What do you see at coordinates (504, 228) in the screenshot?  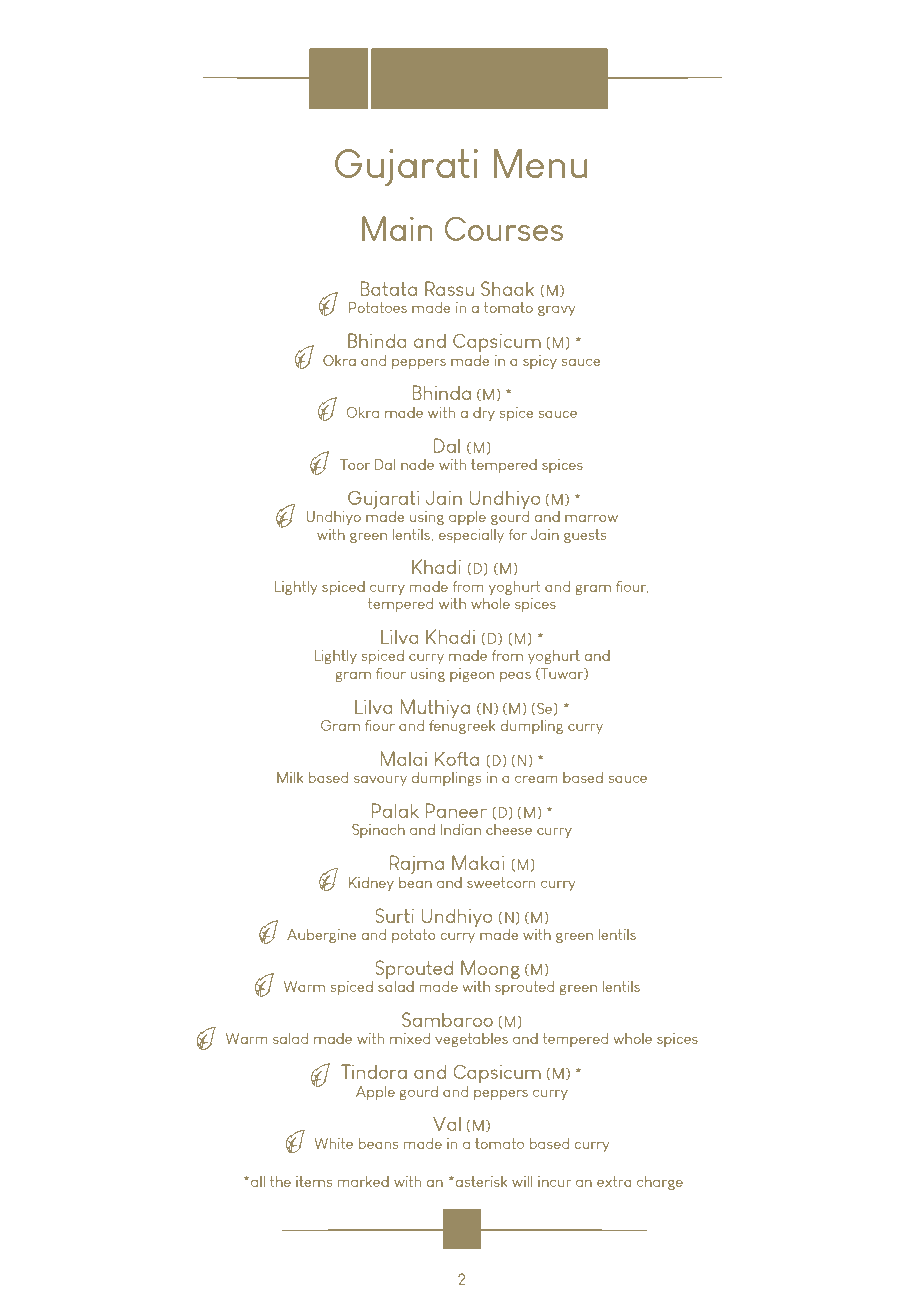 I see `Courses` at bounding box center [504, 228].
